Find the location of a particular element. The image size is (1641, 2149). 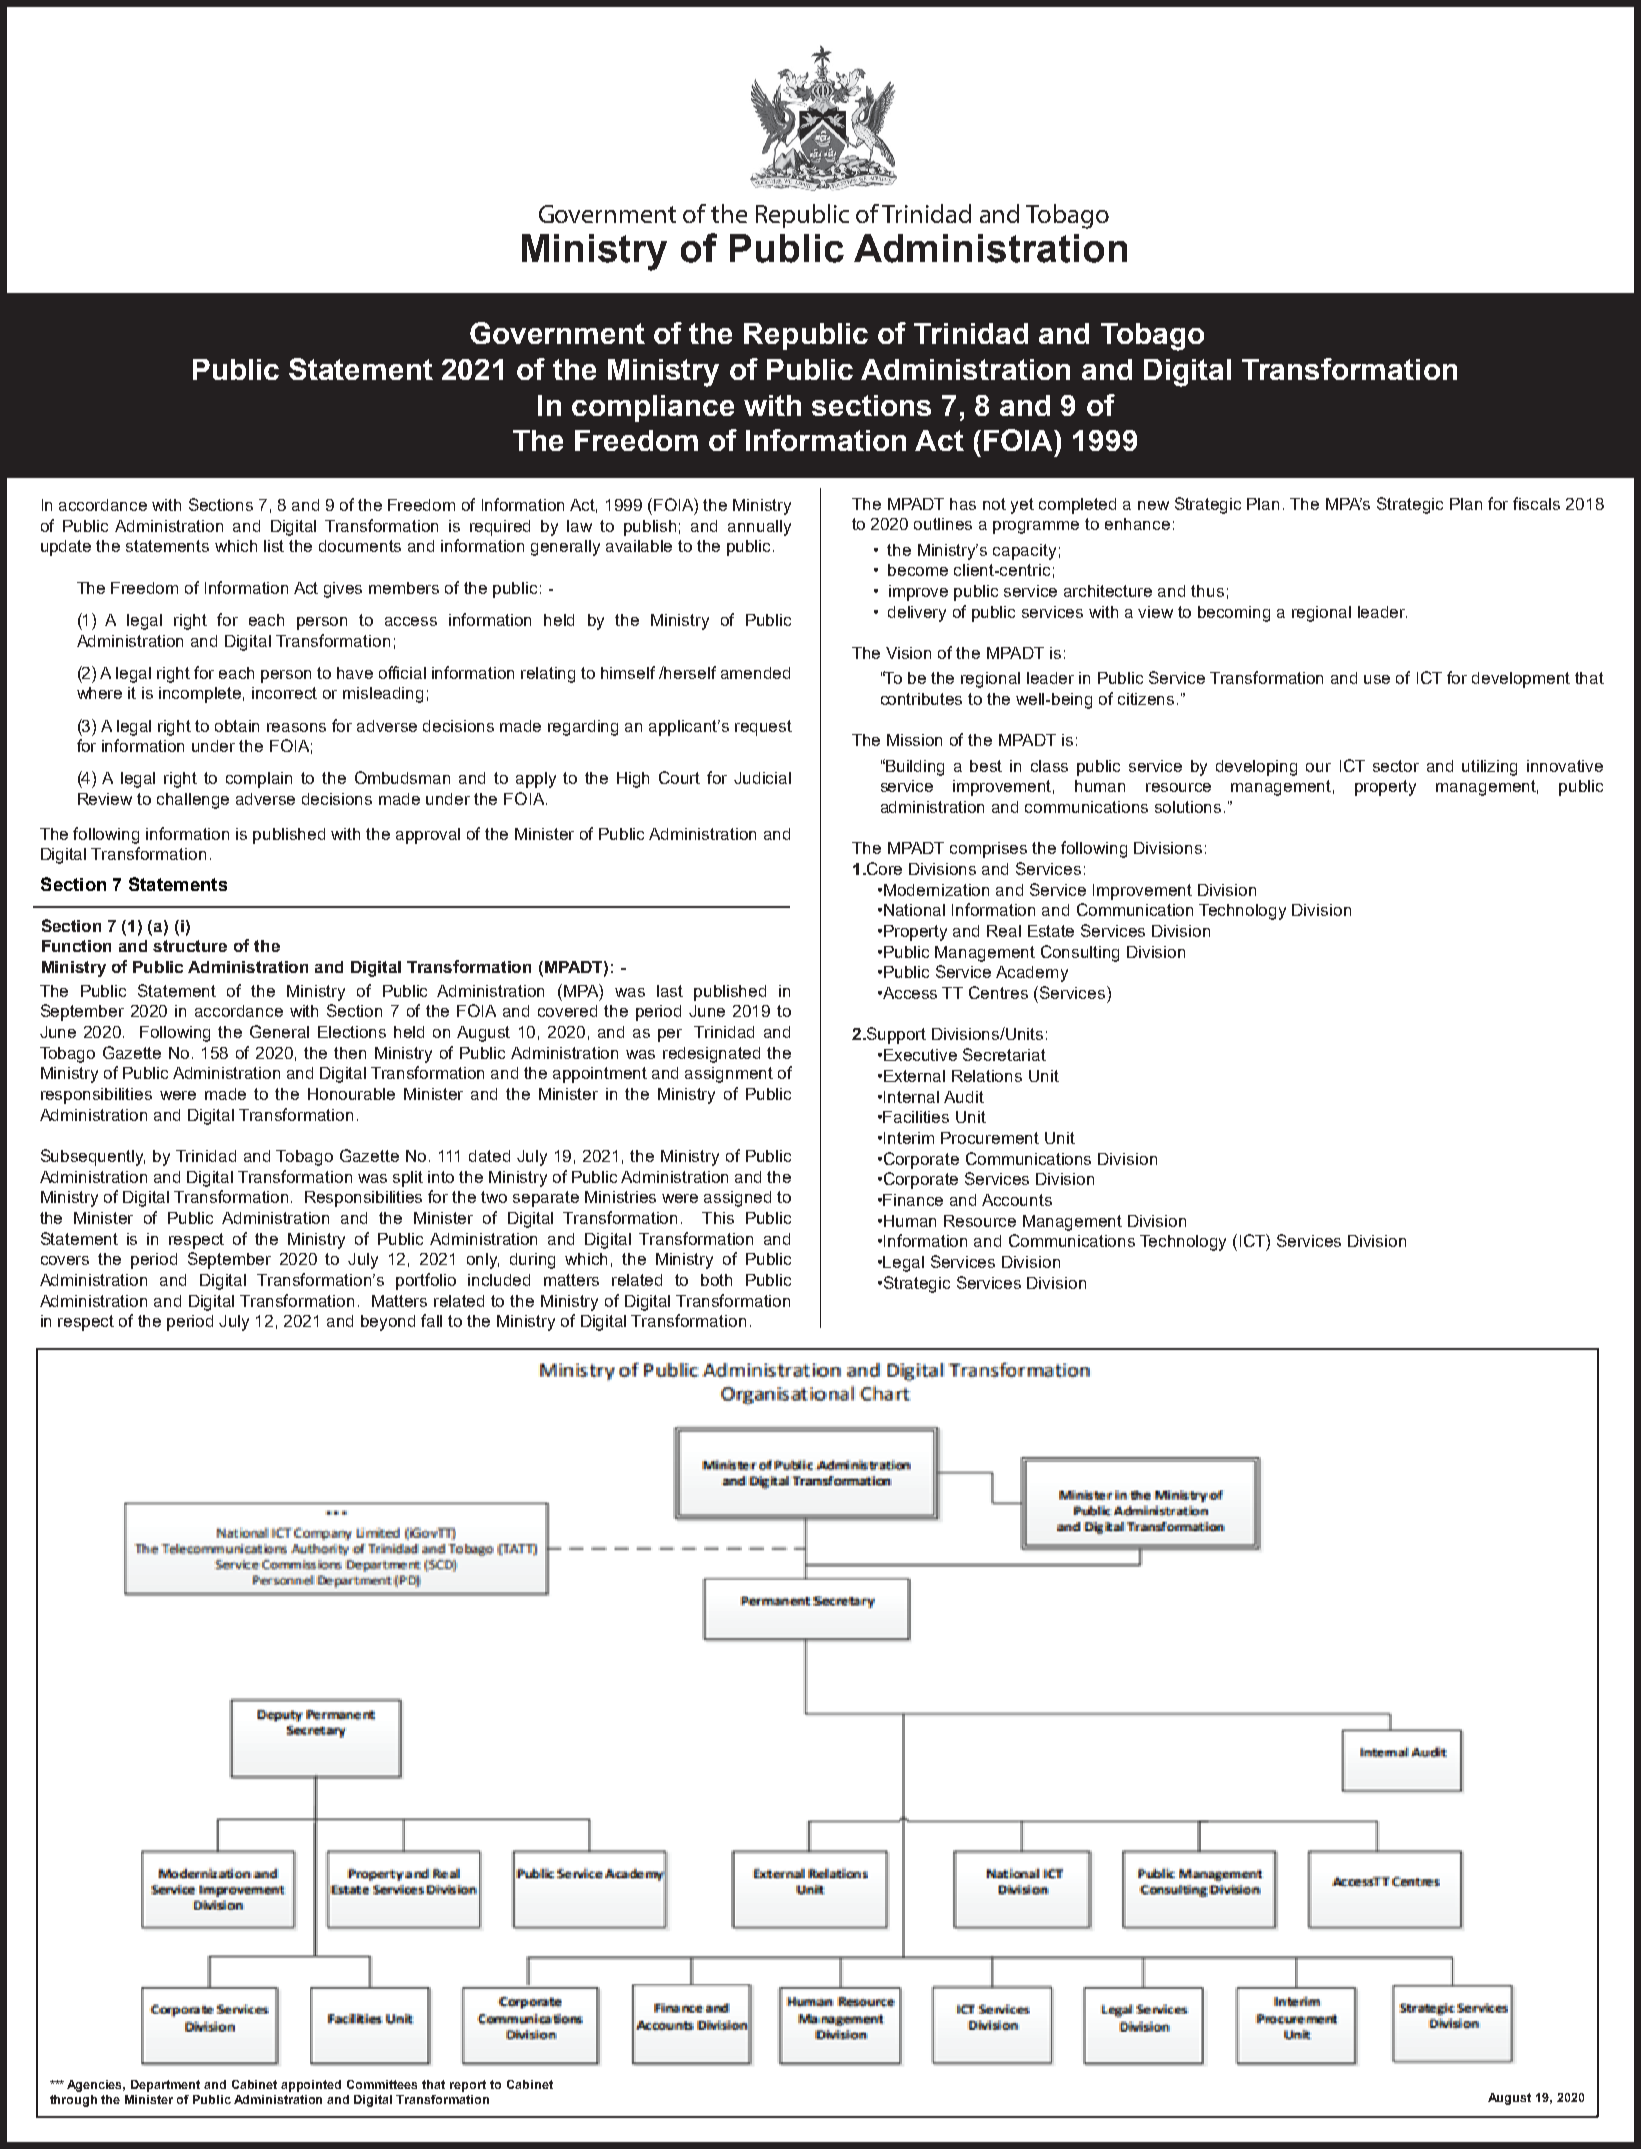

annually is located at coordinates (759, 528).
